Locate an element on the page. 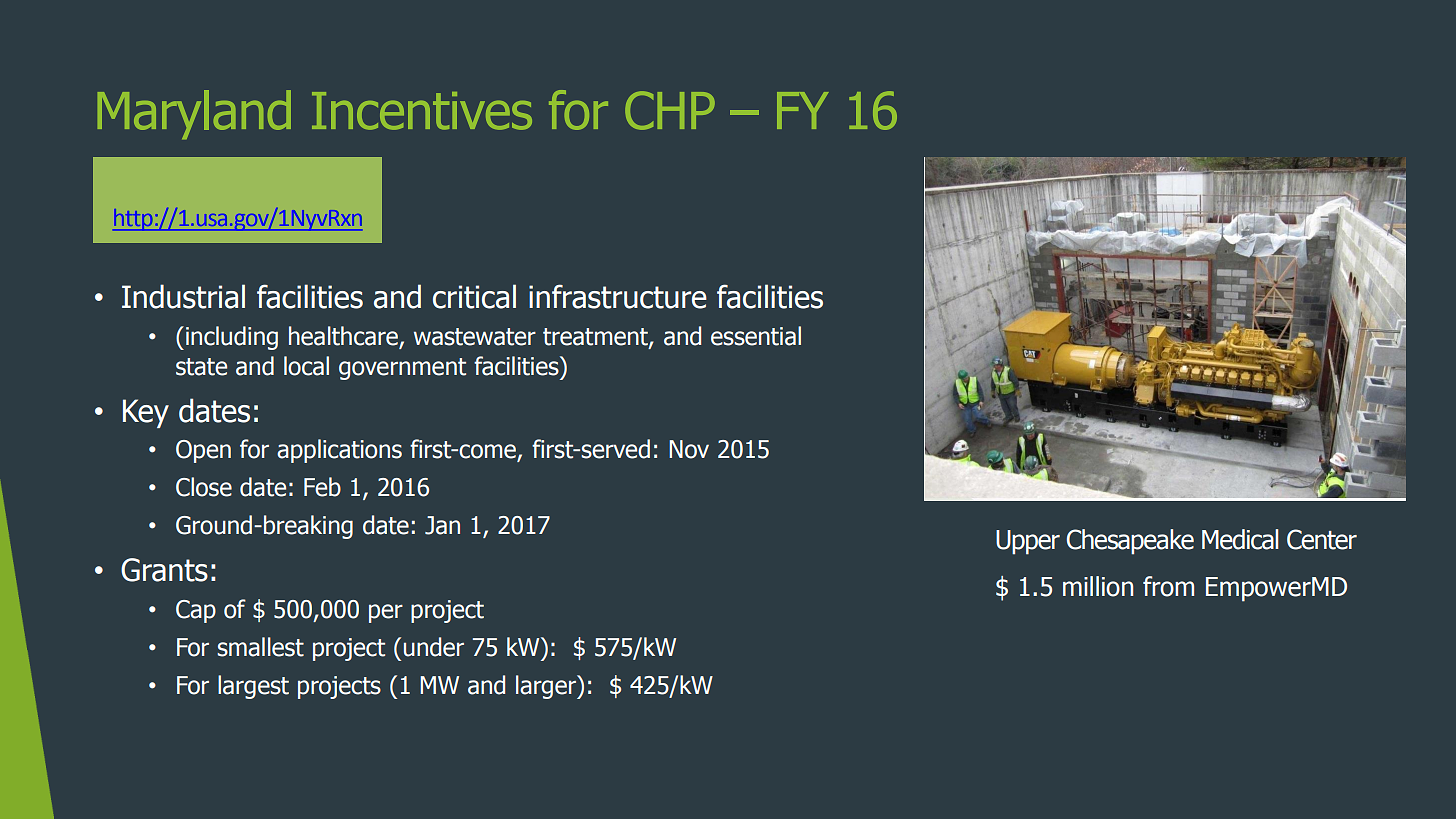  Incentives is located at coordinates (422, 111).
